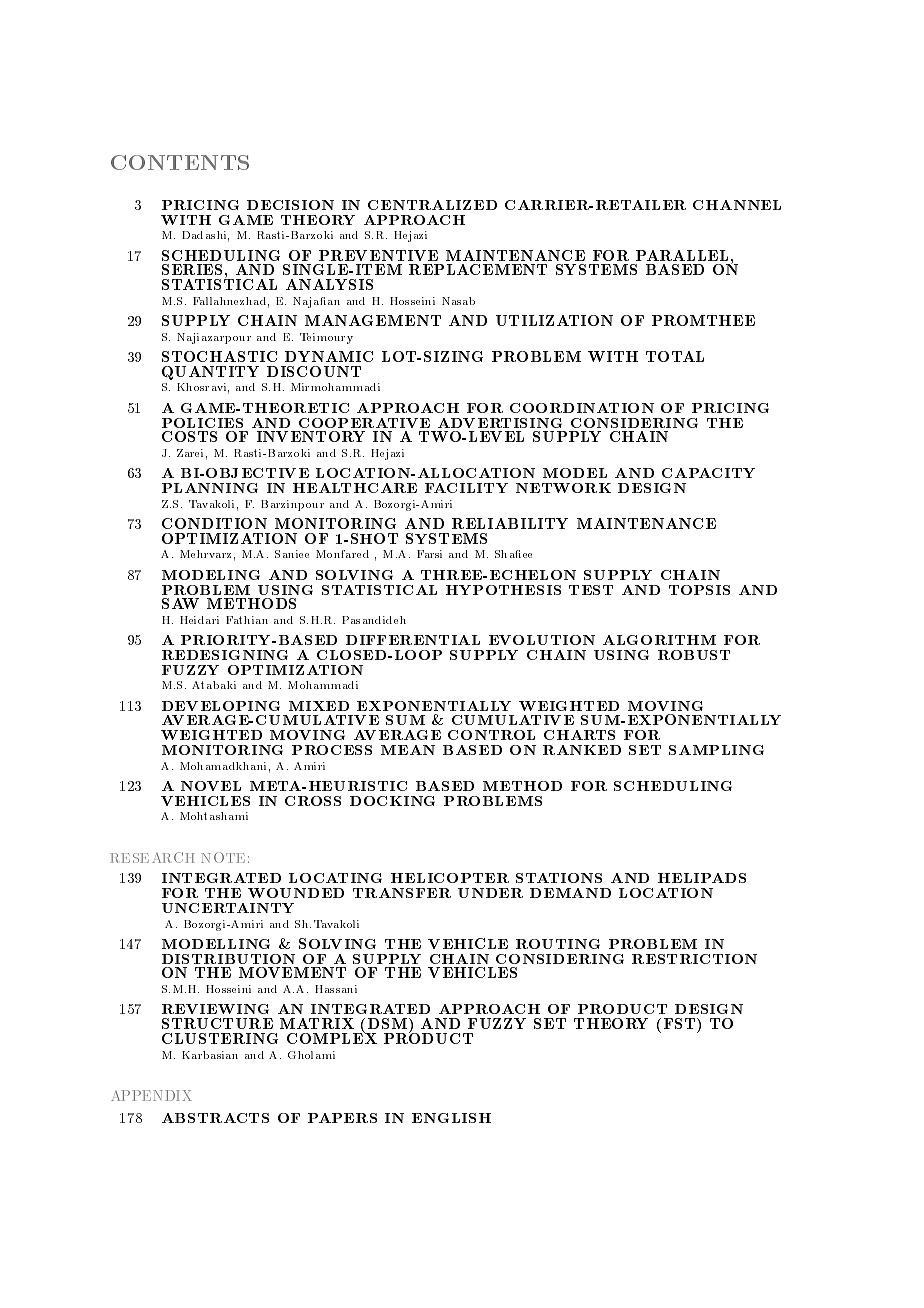 Image resolution: width=924 pixels, height=1308 pixels. What do you see at coordinates (215, 1118) in the screenshot?
I see `ABSTRACTS` at bounding box center [215, 1118].
